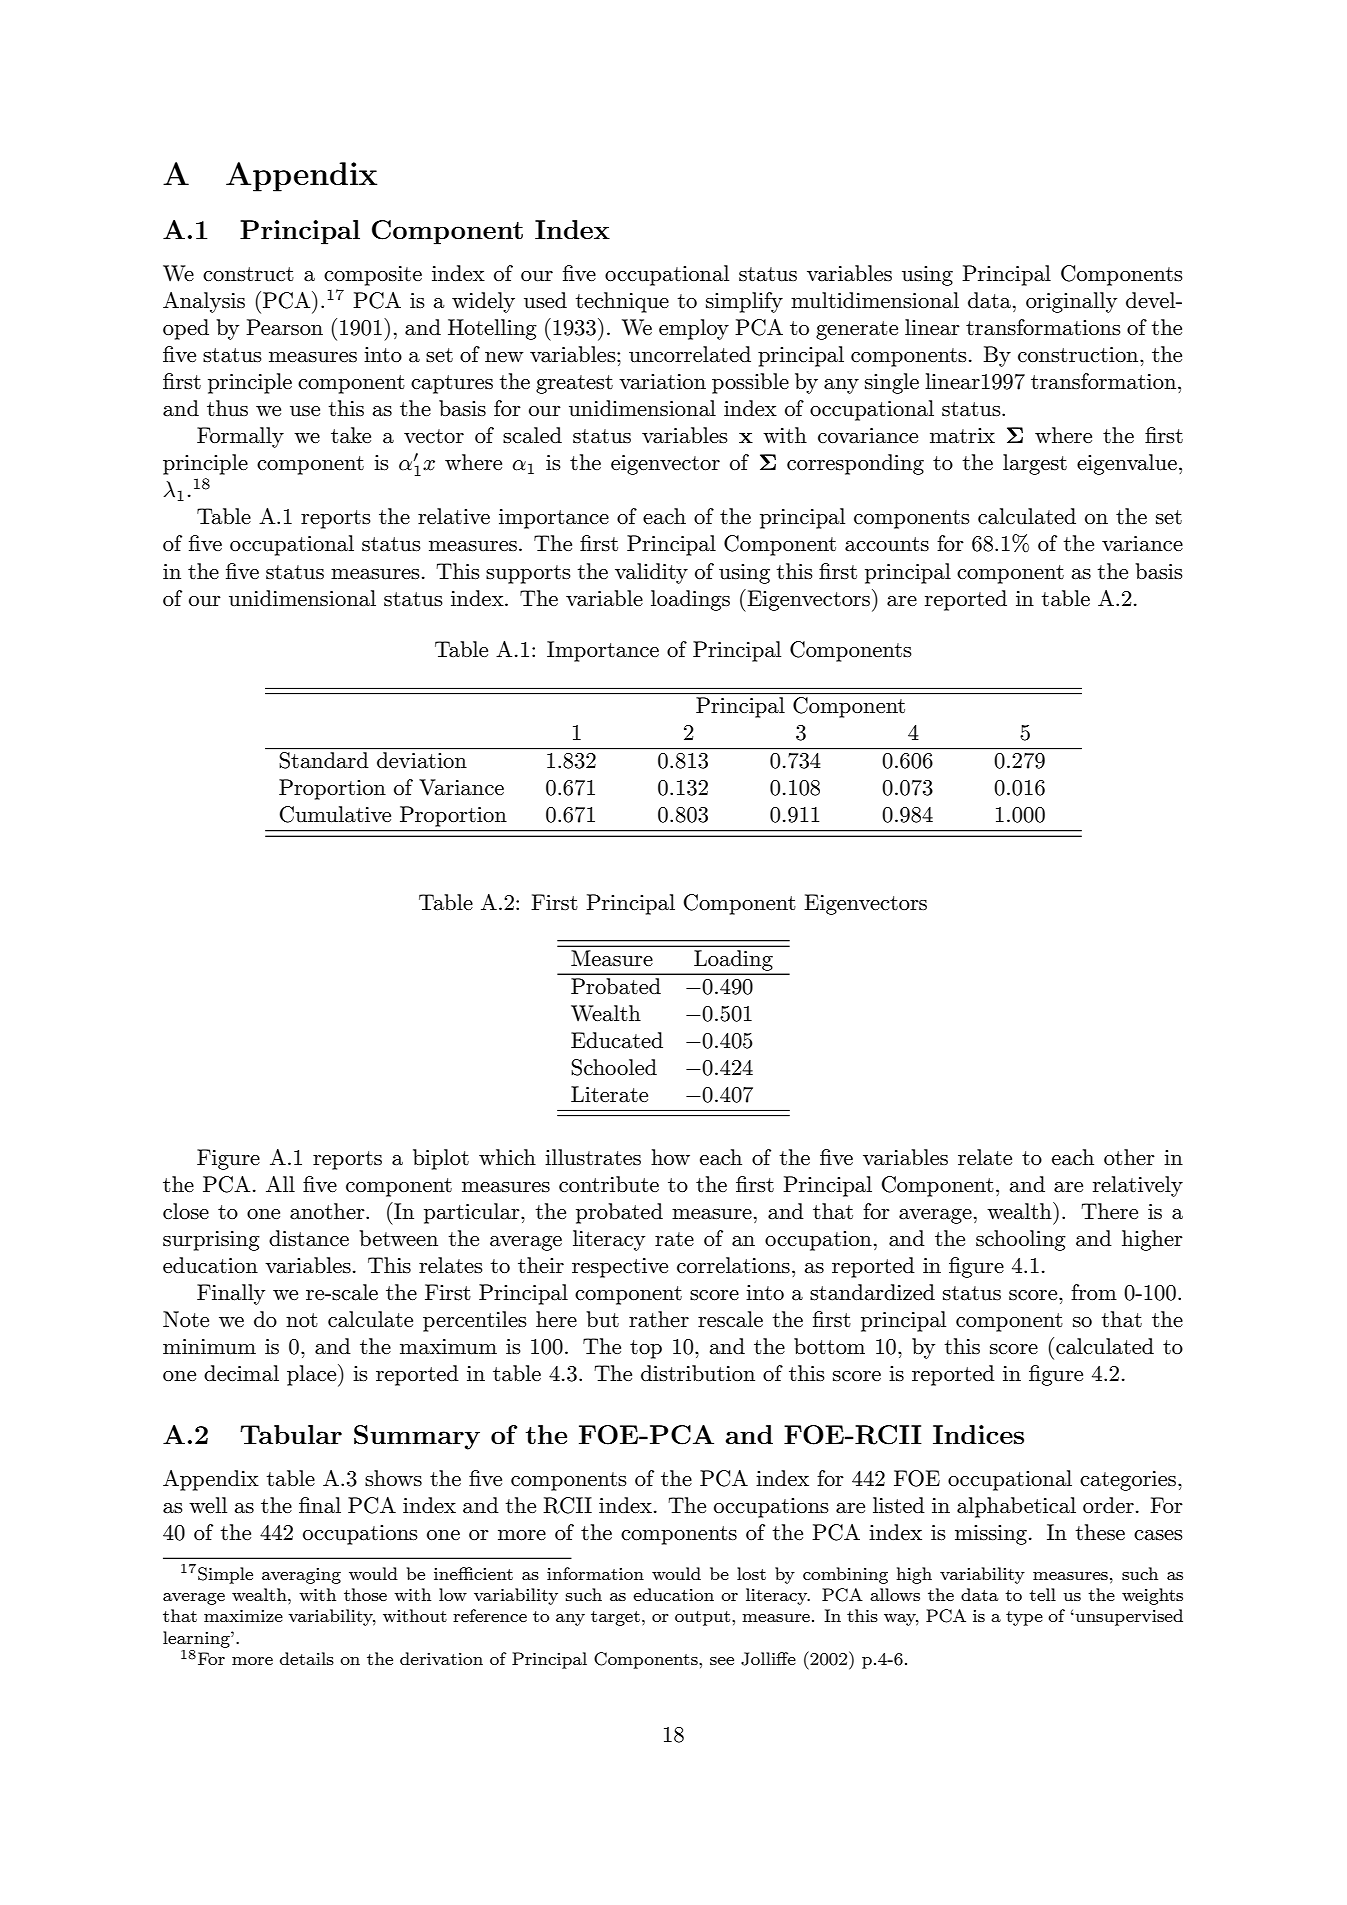 The height and width of the page is (1905, 1347). I want to click on from, so click(1094, 1292).
